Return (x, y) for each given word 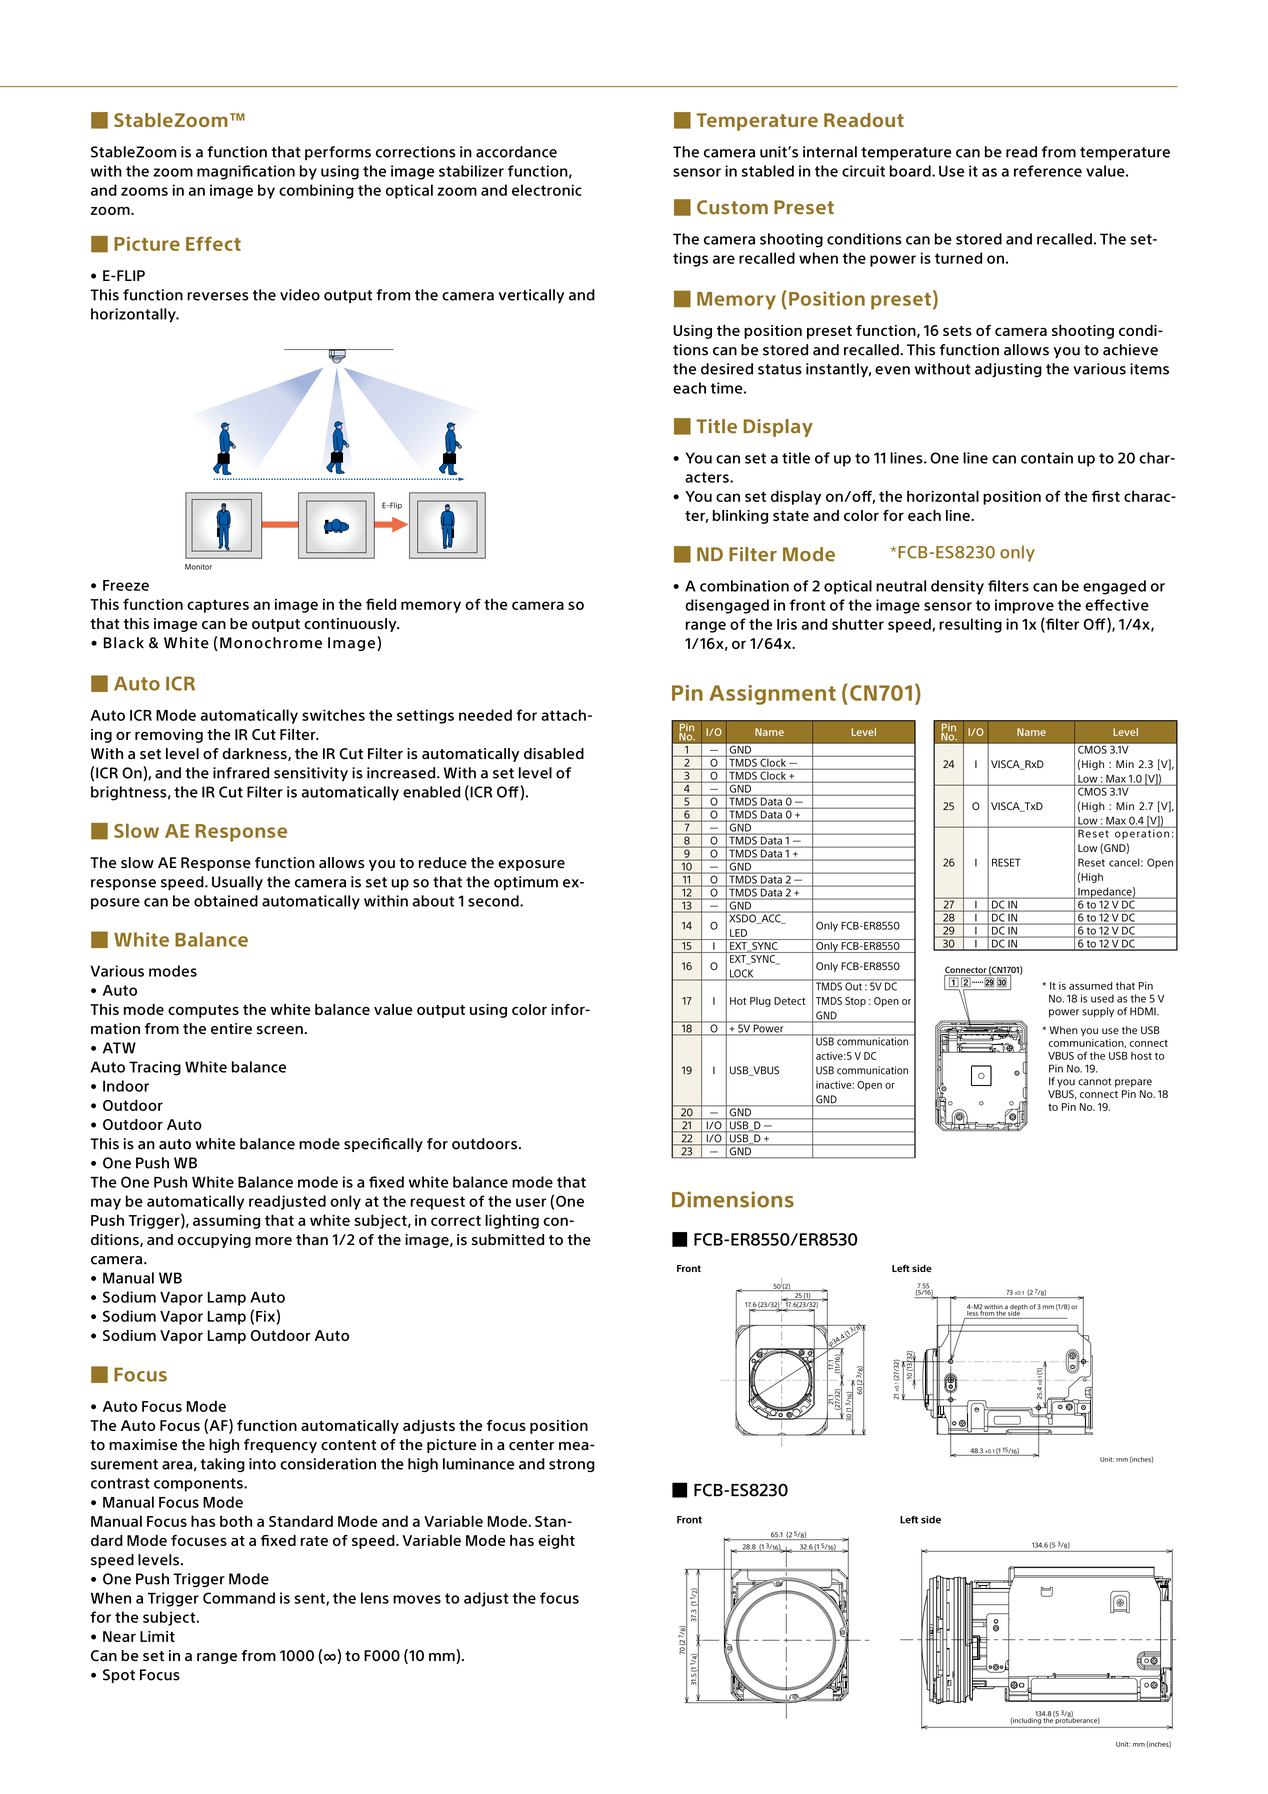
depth (1018, 1308)
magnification (246, 172)
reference (1048, 171)
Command (239, 1598)
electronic (547, 190)
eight (556, 1542)
